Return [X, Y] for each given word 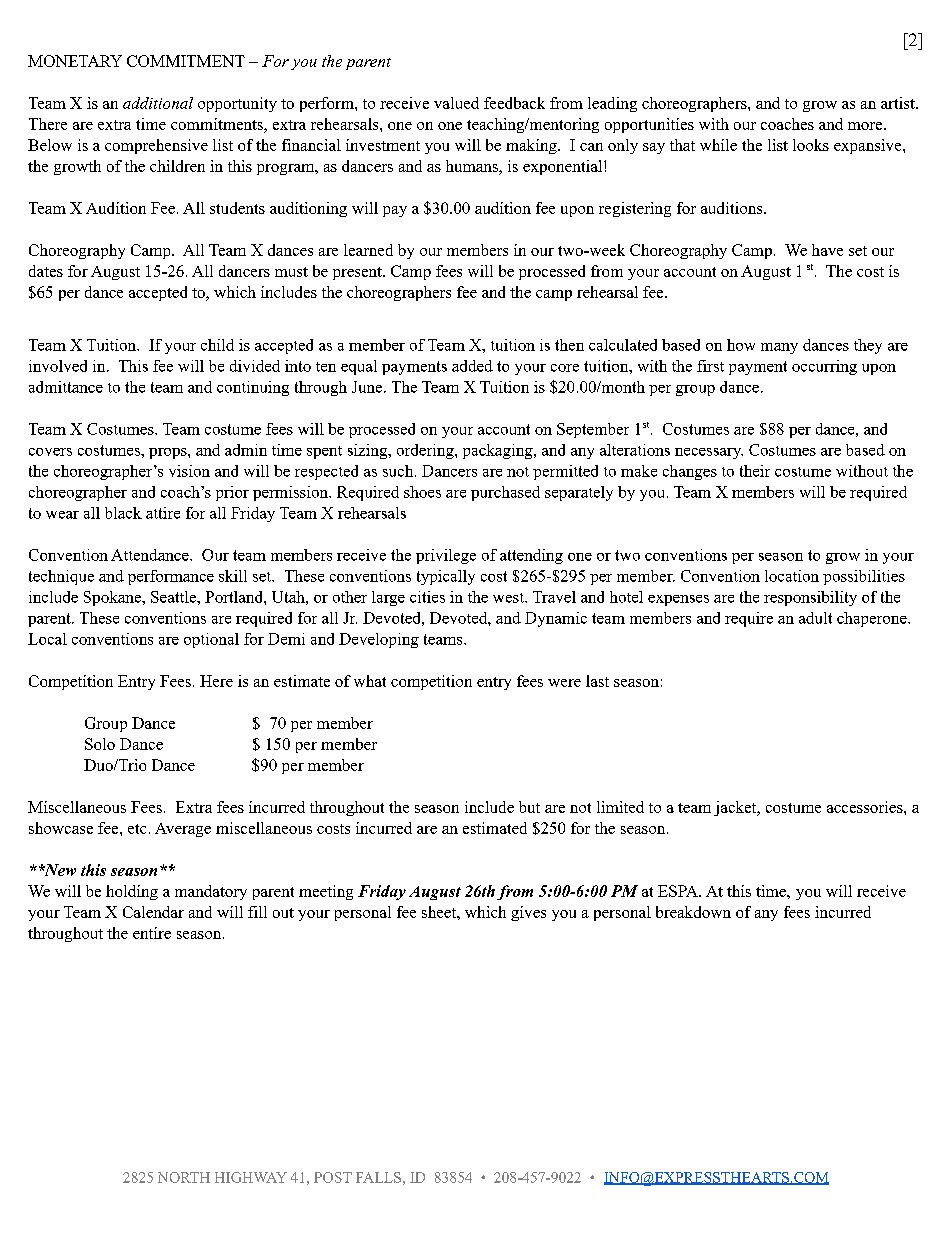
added [472, 366]
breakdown [693, 912]
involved [58, 366]
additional [158, 103]
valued [456, 103]
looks [811, 145]
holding [132, 892]
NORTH [184, 1177]
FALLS [378, 1177]
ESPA [679, 891]
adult [815, 618]
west [509, 598]
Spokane [113, 598]
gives [528, 913]
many [779, 348]
